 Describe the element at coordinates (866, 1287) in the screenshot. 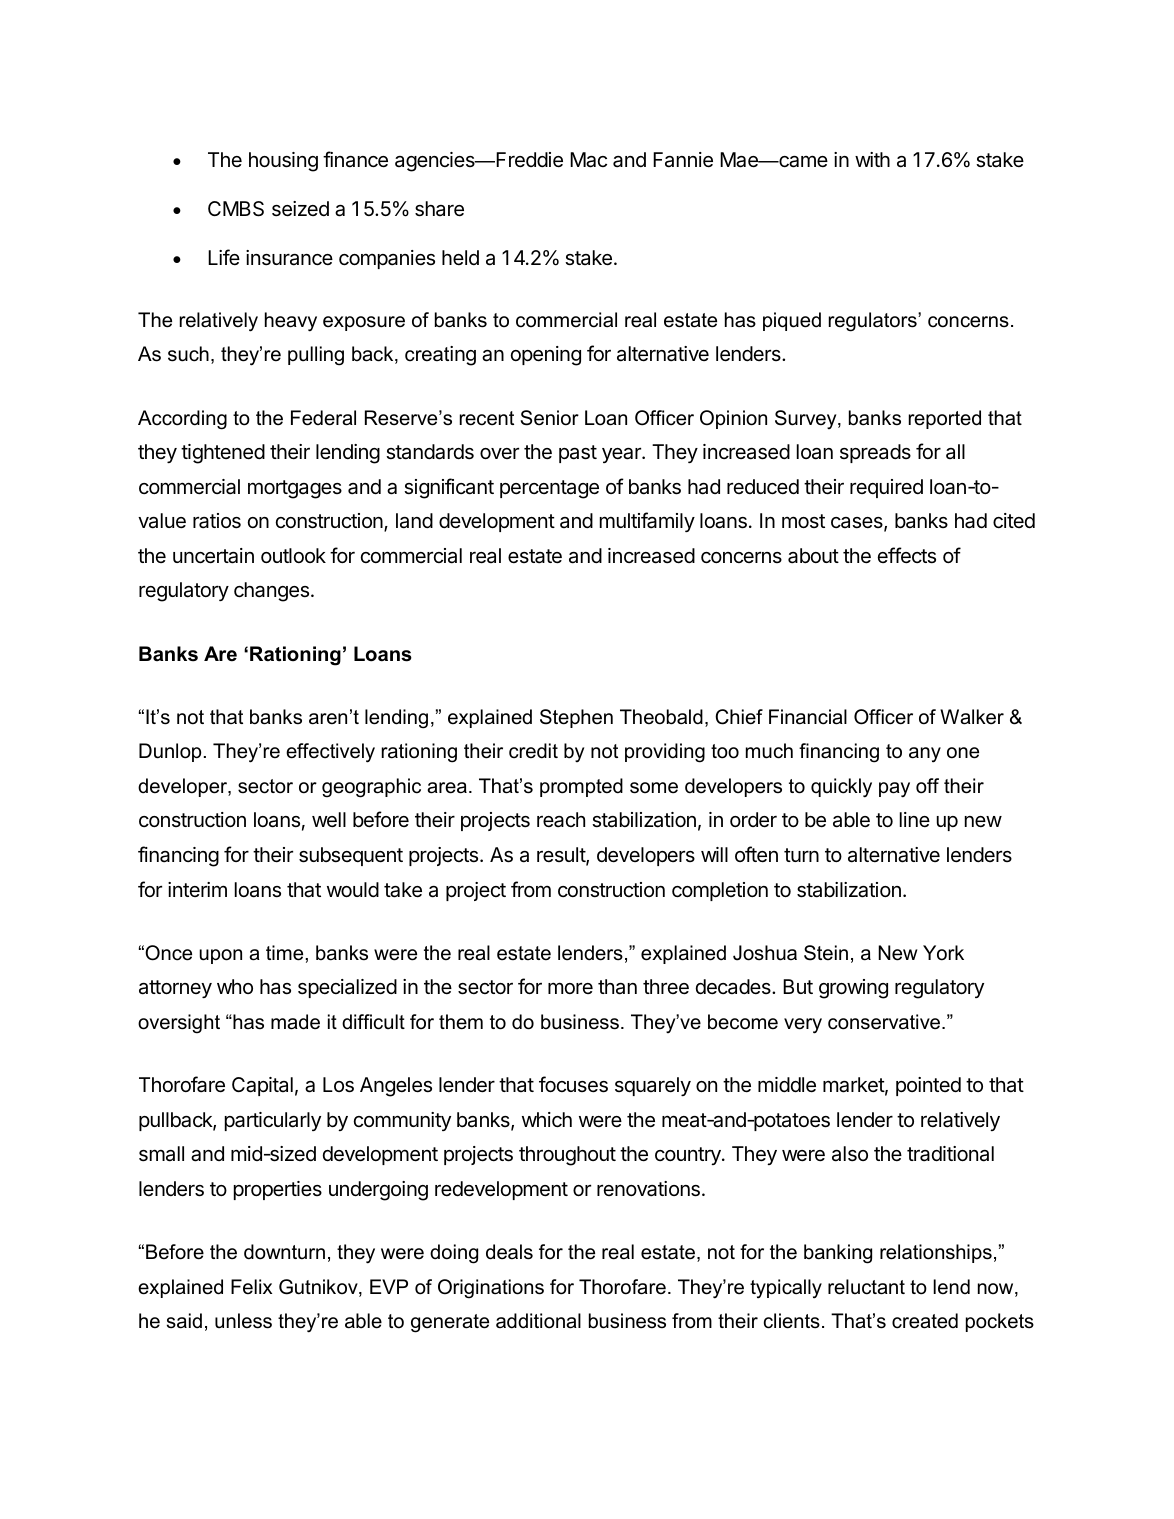

I see `reluctant` at that location.
